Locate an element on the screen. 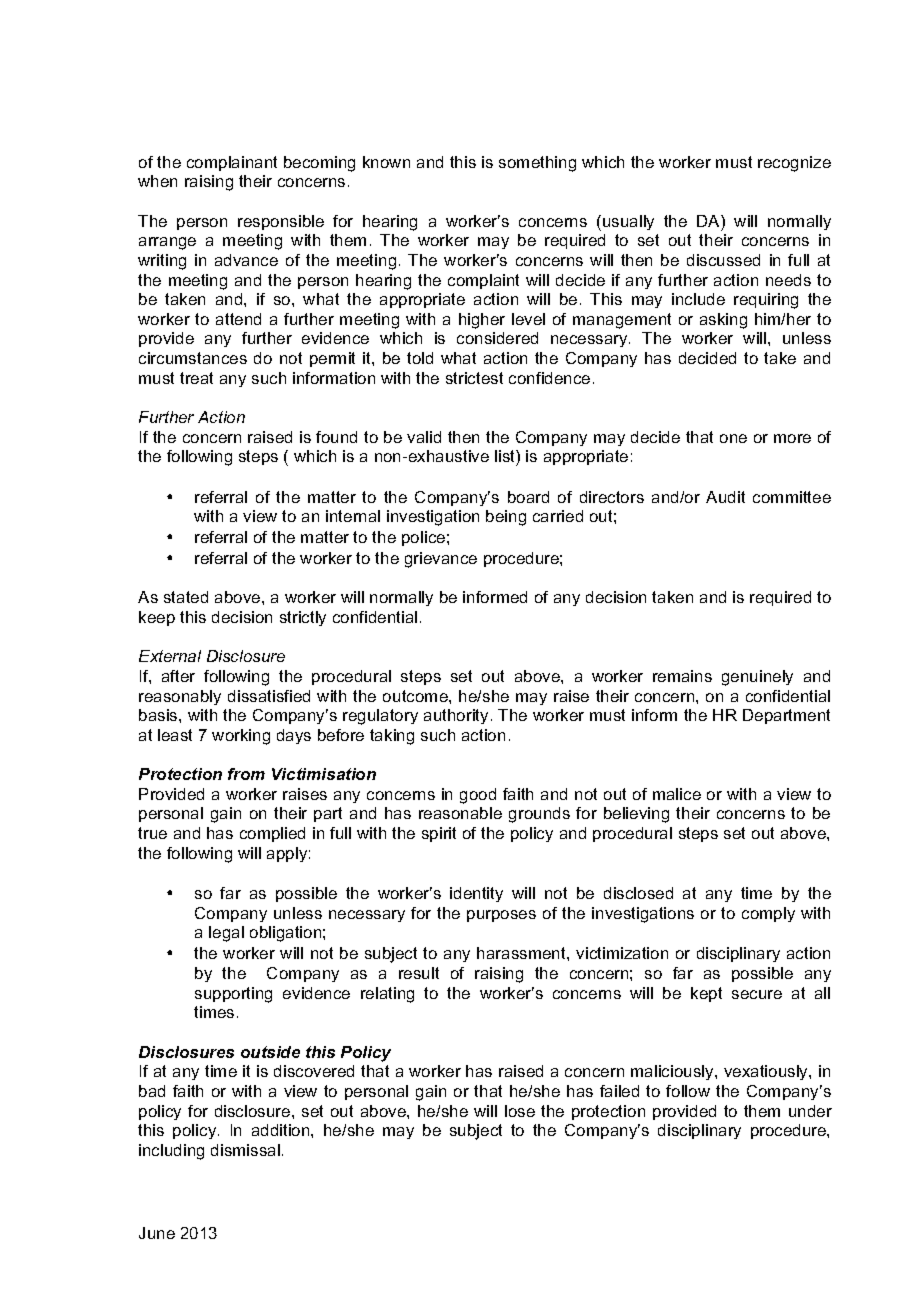 The image size is (924, 1308). dismissal is located at coordinates (245, 1150).
